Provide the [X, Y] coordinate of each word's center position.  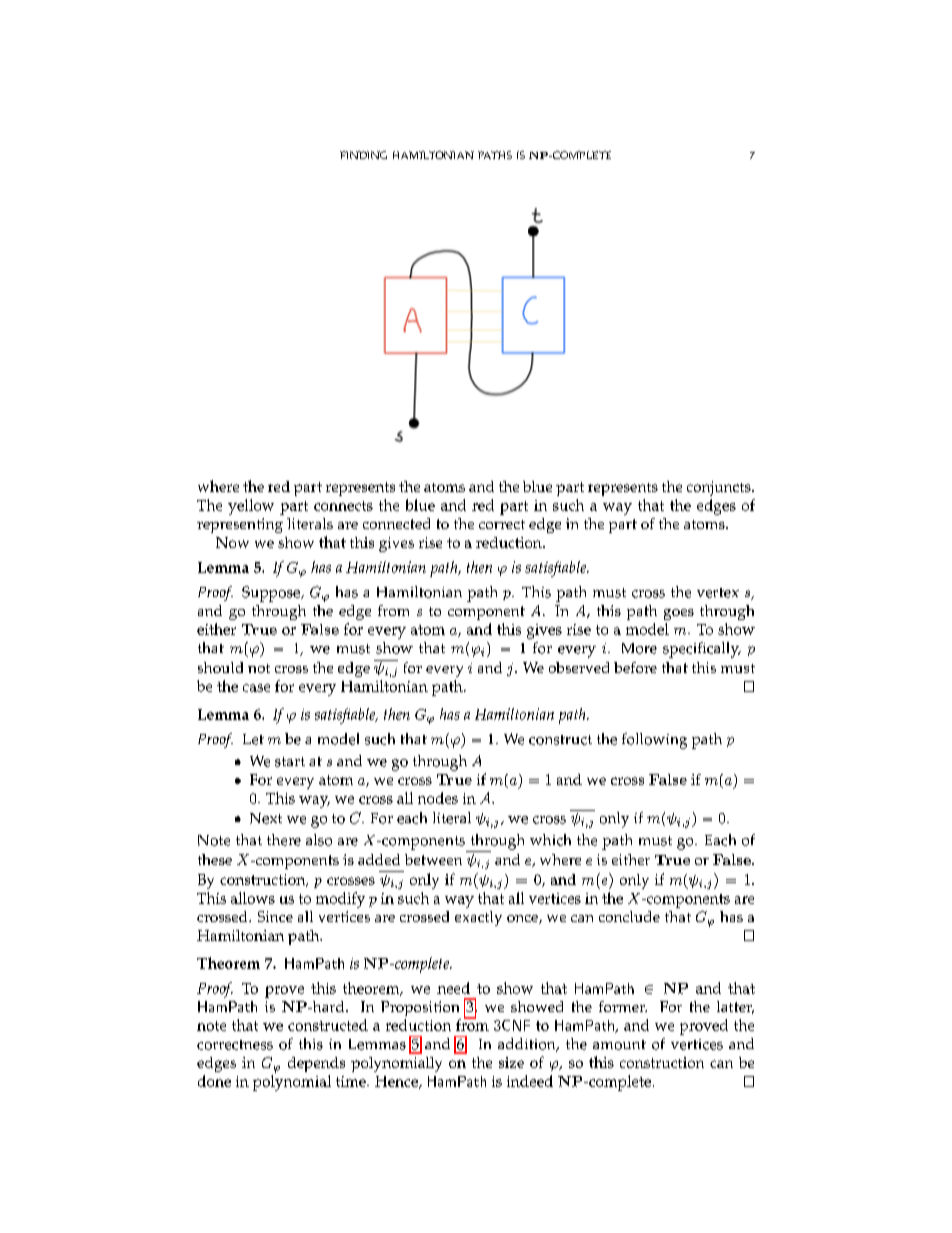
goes [679, 614]
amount [619, 1045]
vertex [718, 593]
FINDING [363, 155]
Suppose [272, 594]
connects [343, 506]
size [511, 1062]
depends [316, 1064]
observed [579, 667]
